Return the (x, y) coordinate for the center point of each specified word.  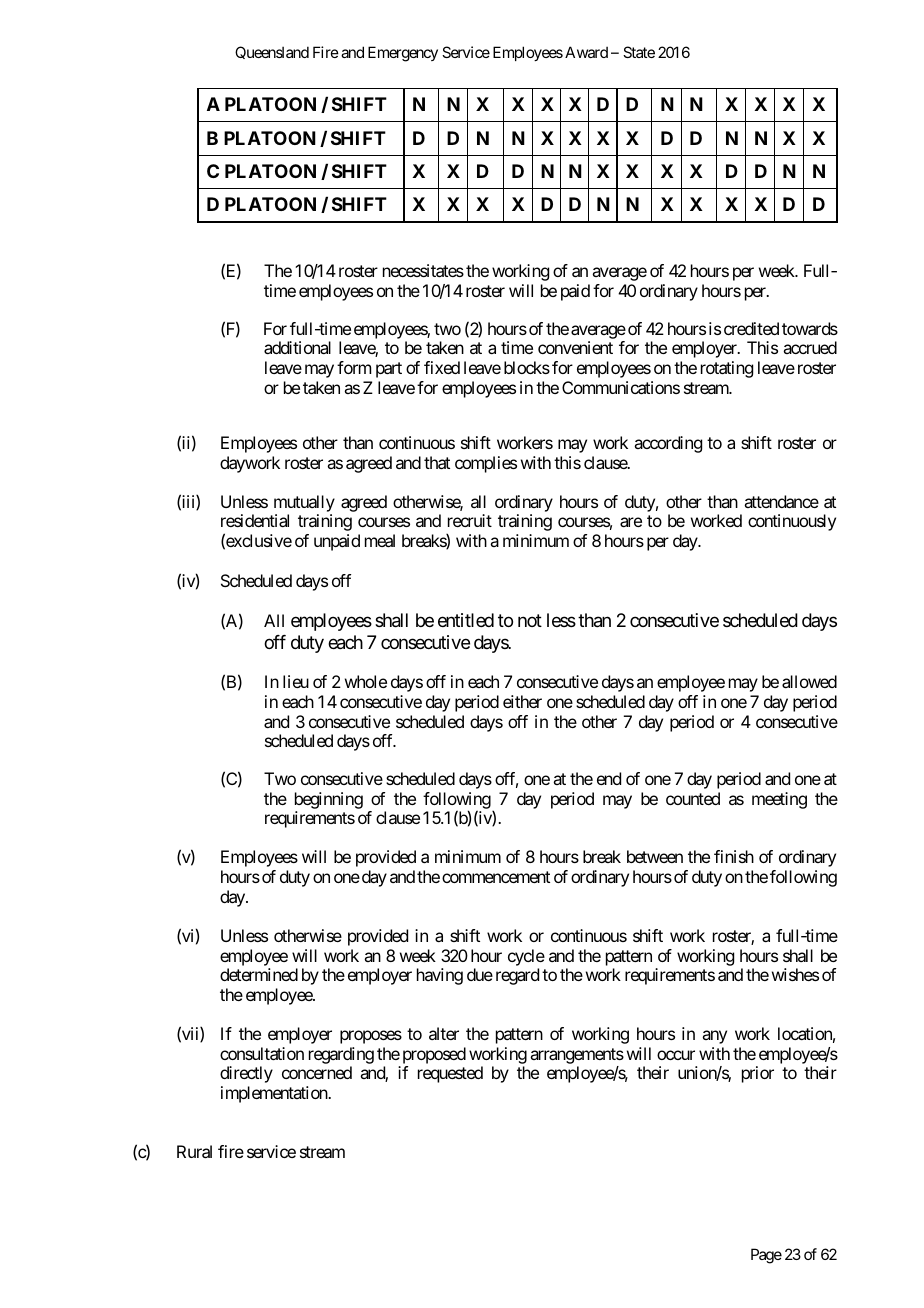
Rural (194, 1151)
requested (450, 1074)
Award (586, 52)
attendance (781, 501)
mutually (304, 505)
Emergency (403, 54)
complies (486, 464)
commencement (496, 877)
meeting (779, 800)
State (639, 52)
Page (766, 1256)
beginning (329, 800)
